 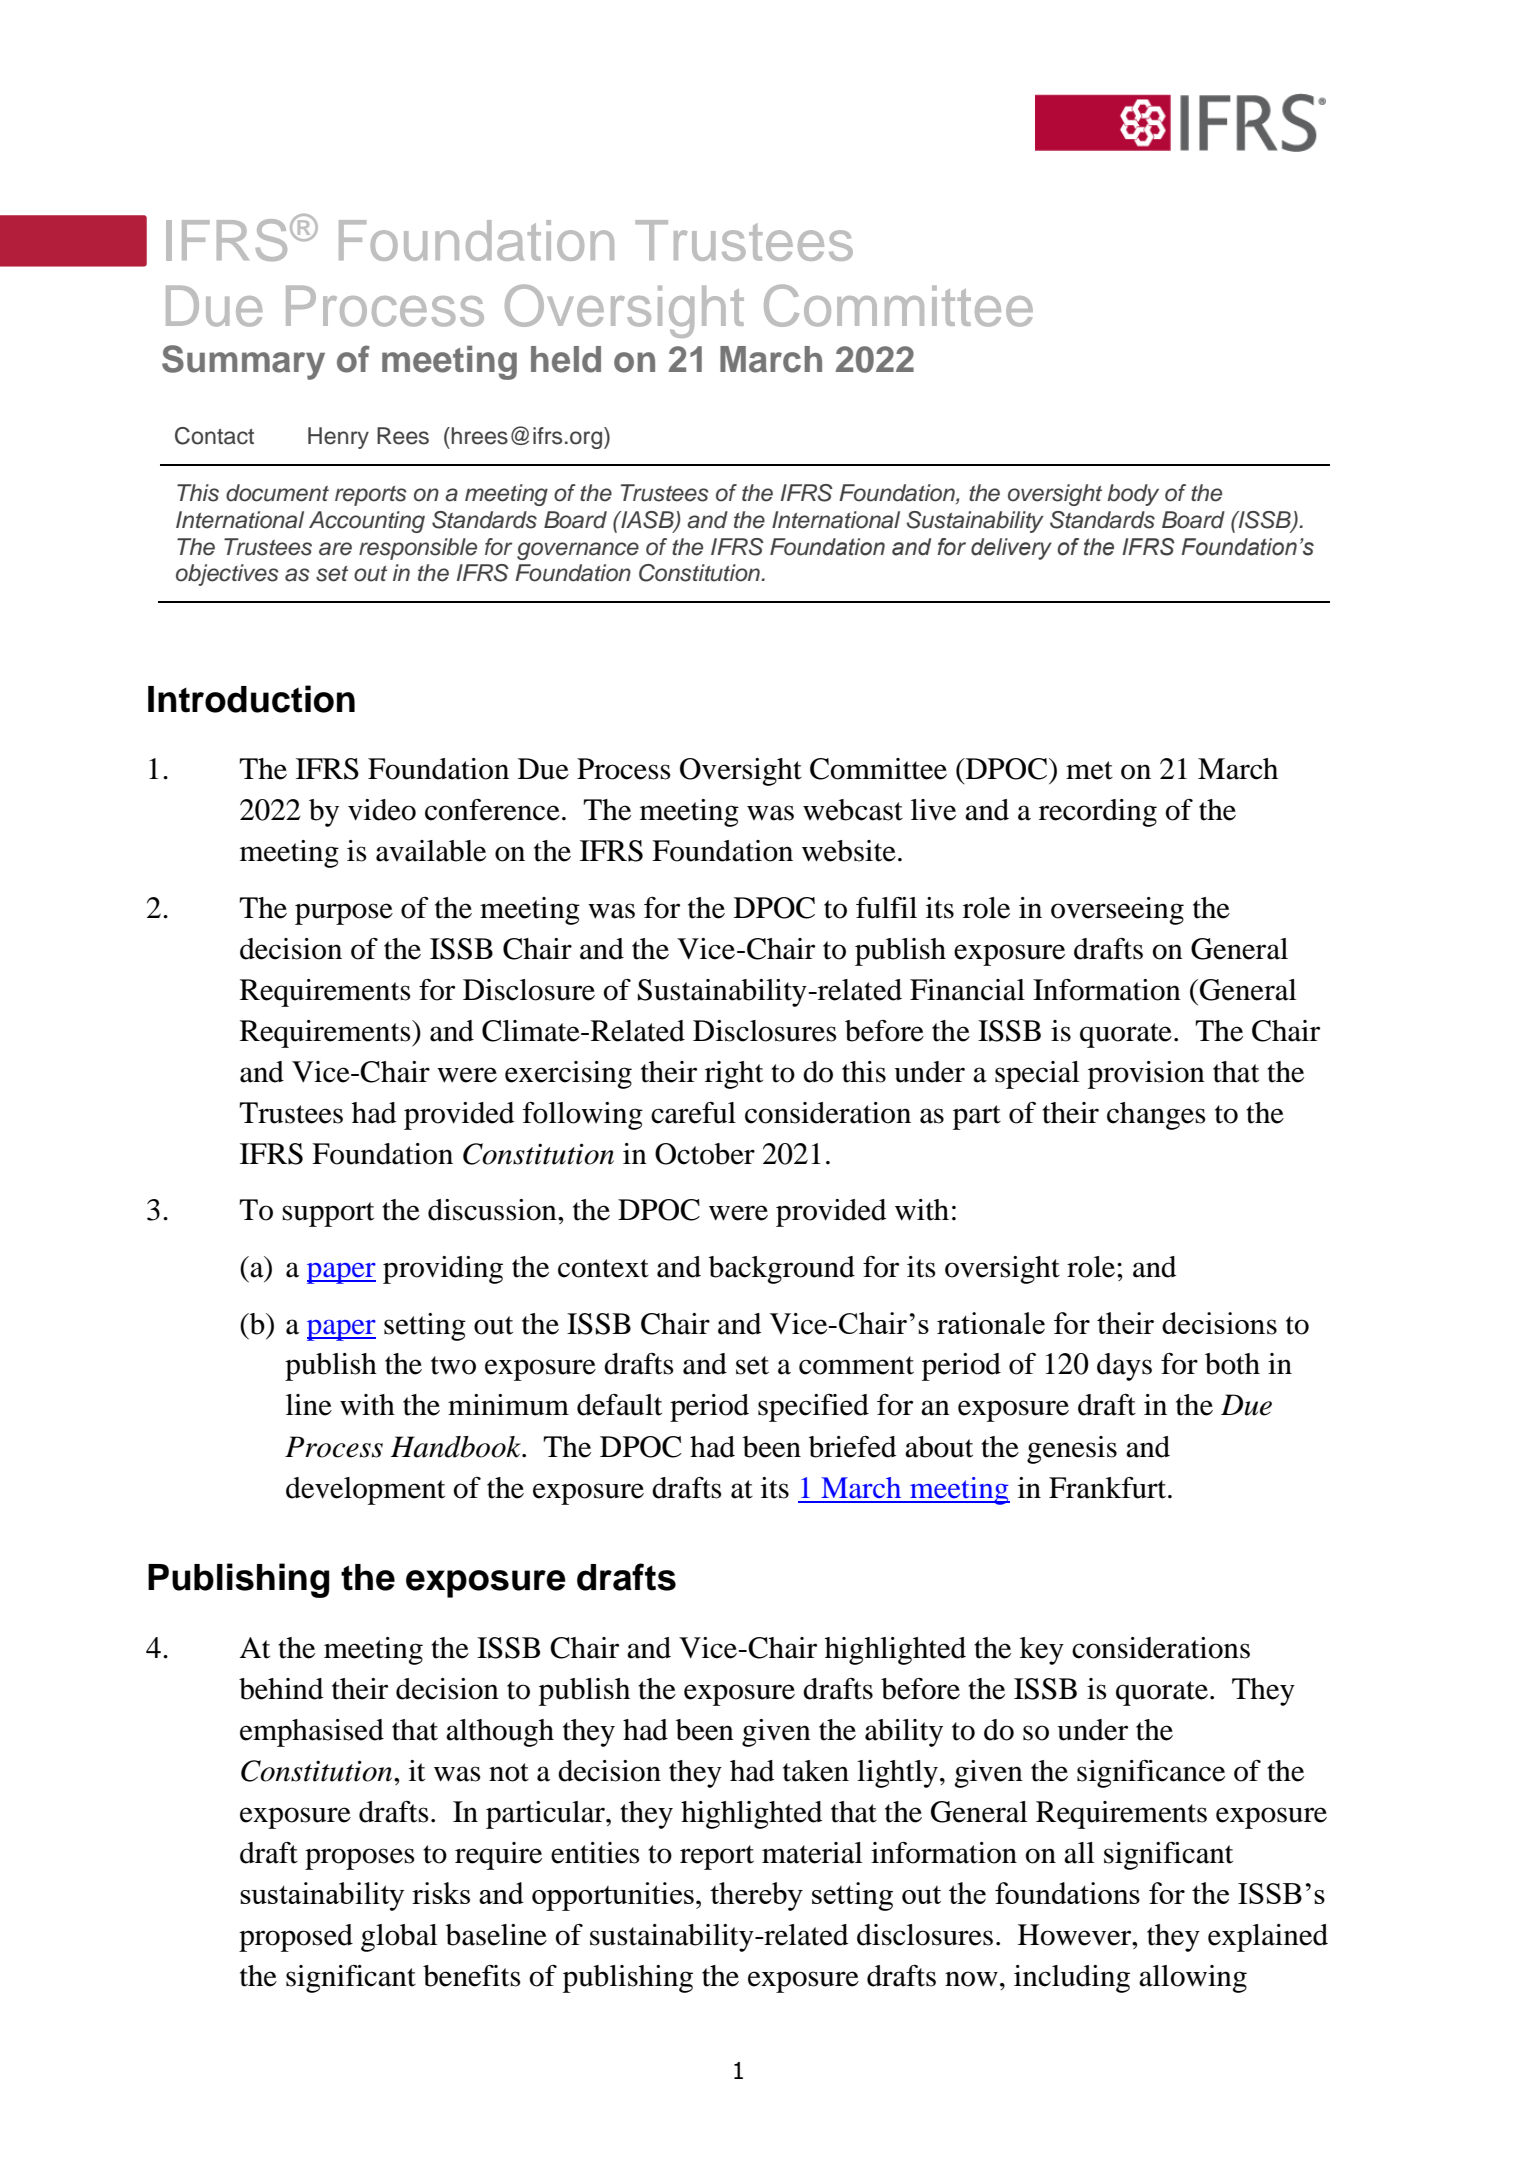 What do you see at coordinates (705, 1154) in the screenshot?
I see `October` at bounding box center [705, 1154].
